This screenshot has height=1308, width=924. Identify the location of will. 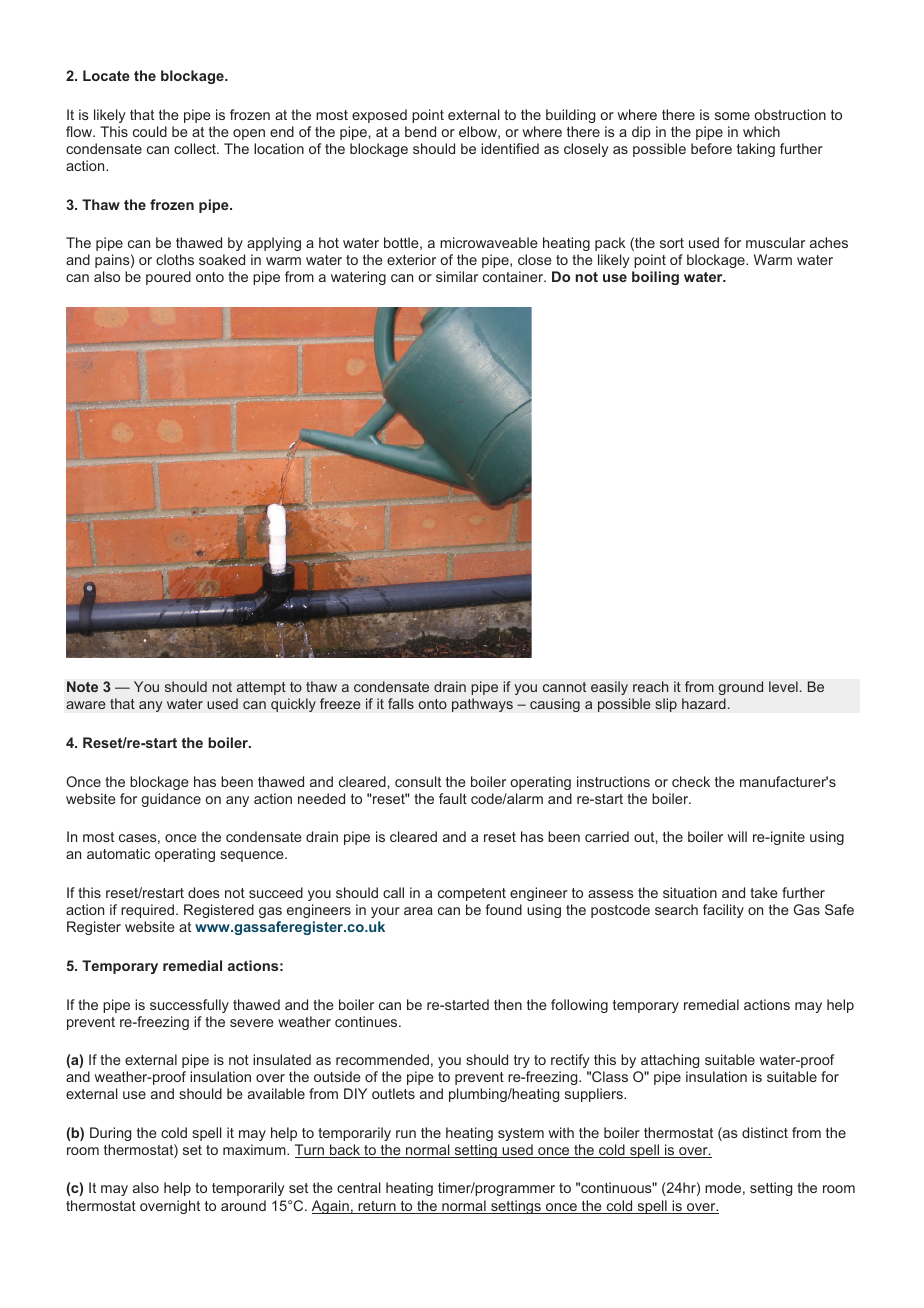
(737, 836).
